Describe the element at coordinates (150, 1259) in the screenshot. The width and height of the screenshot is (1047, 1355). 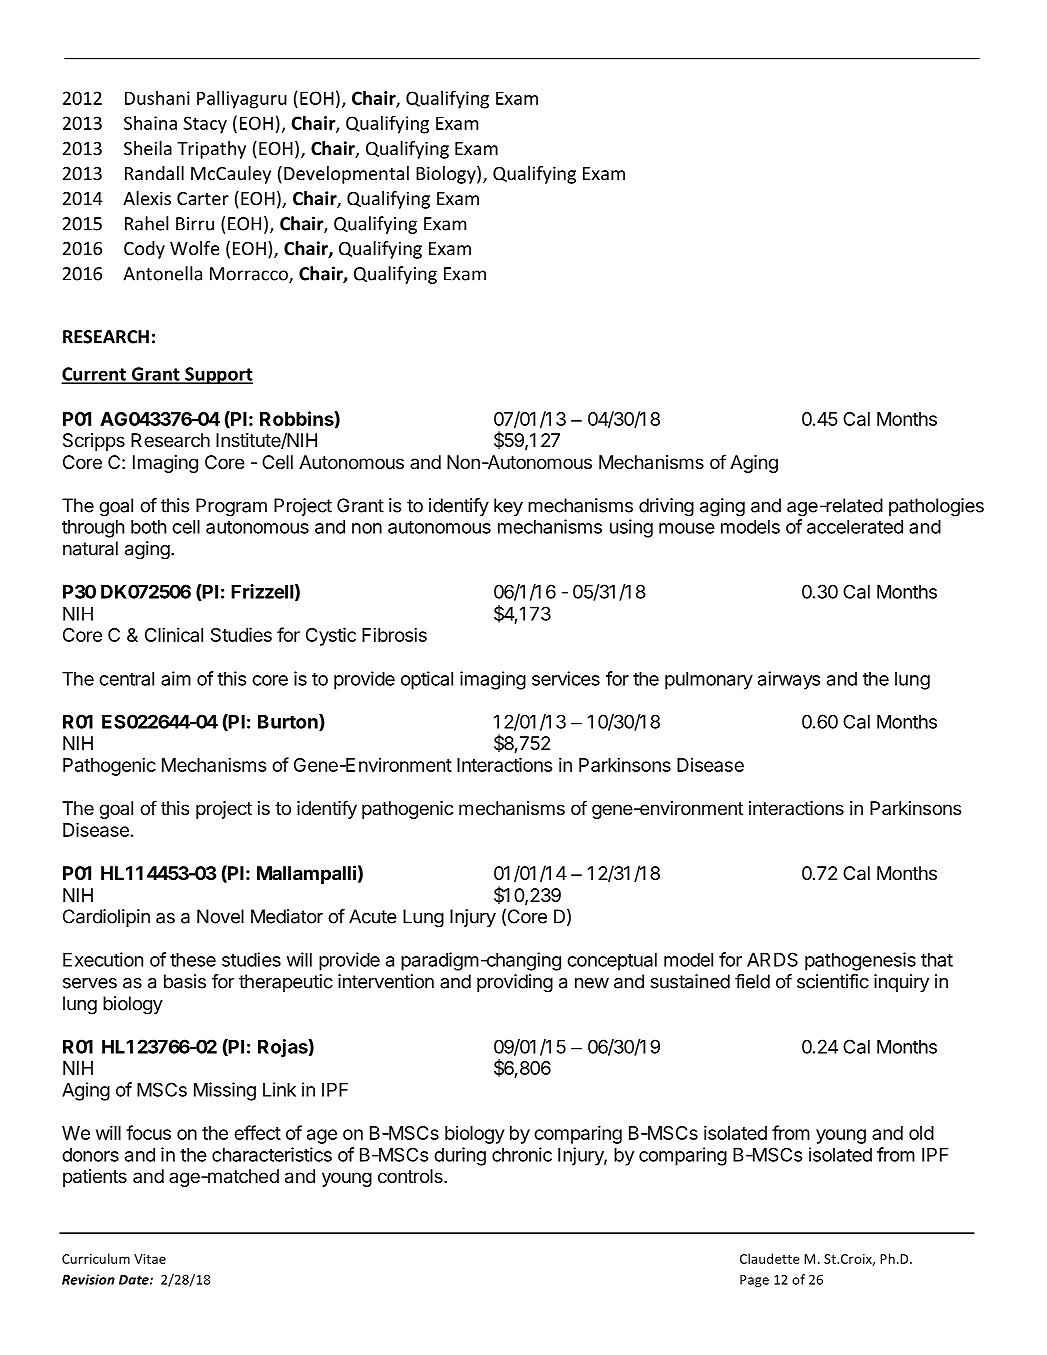
I see `Vitae` at that location.
